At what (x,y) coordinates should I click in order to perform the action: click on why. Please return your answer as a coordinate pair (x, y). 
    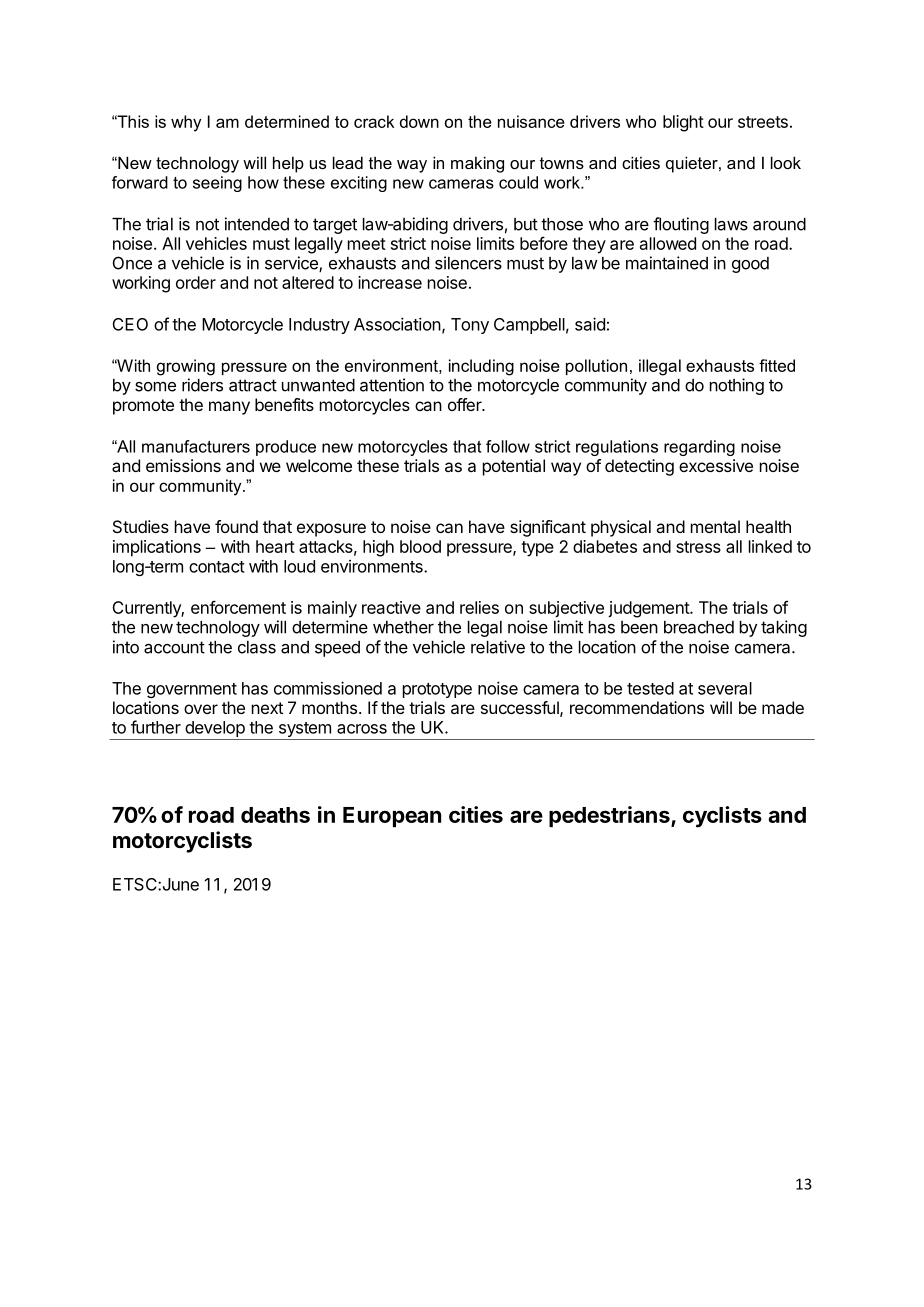
    Looking at the image, I should click on (186, 123).
